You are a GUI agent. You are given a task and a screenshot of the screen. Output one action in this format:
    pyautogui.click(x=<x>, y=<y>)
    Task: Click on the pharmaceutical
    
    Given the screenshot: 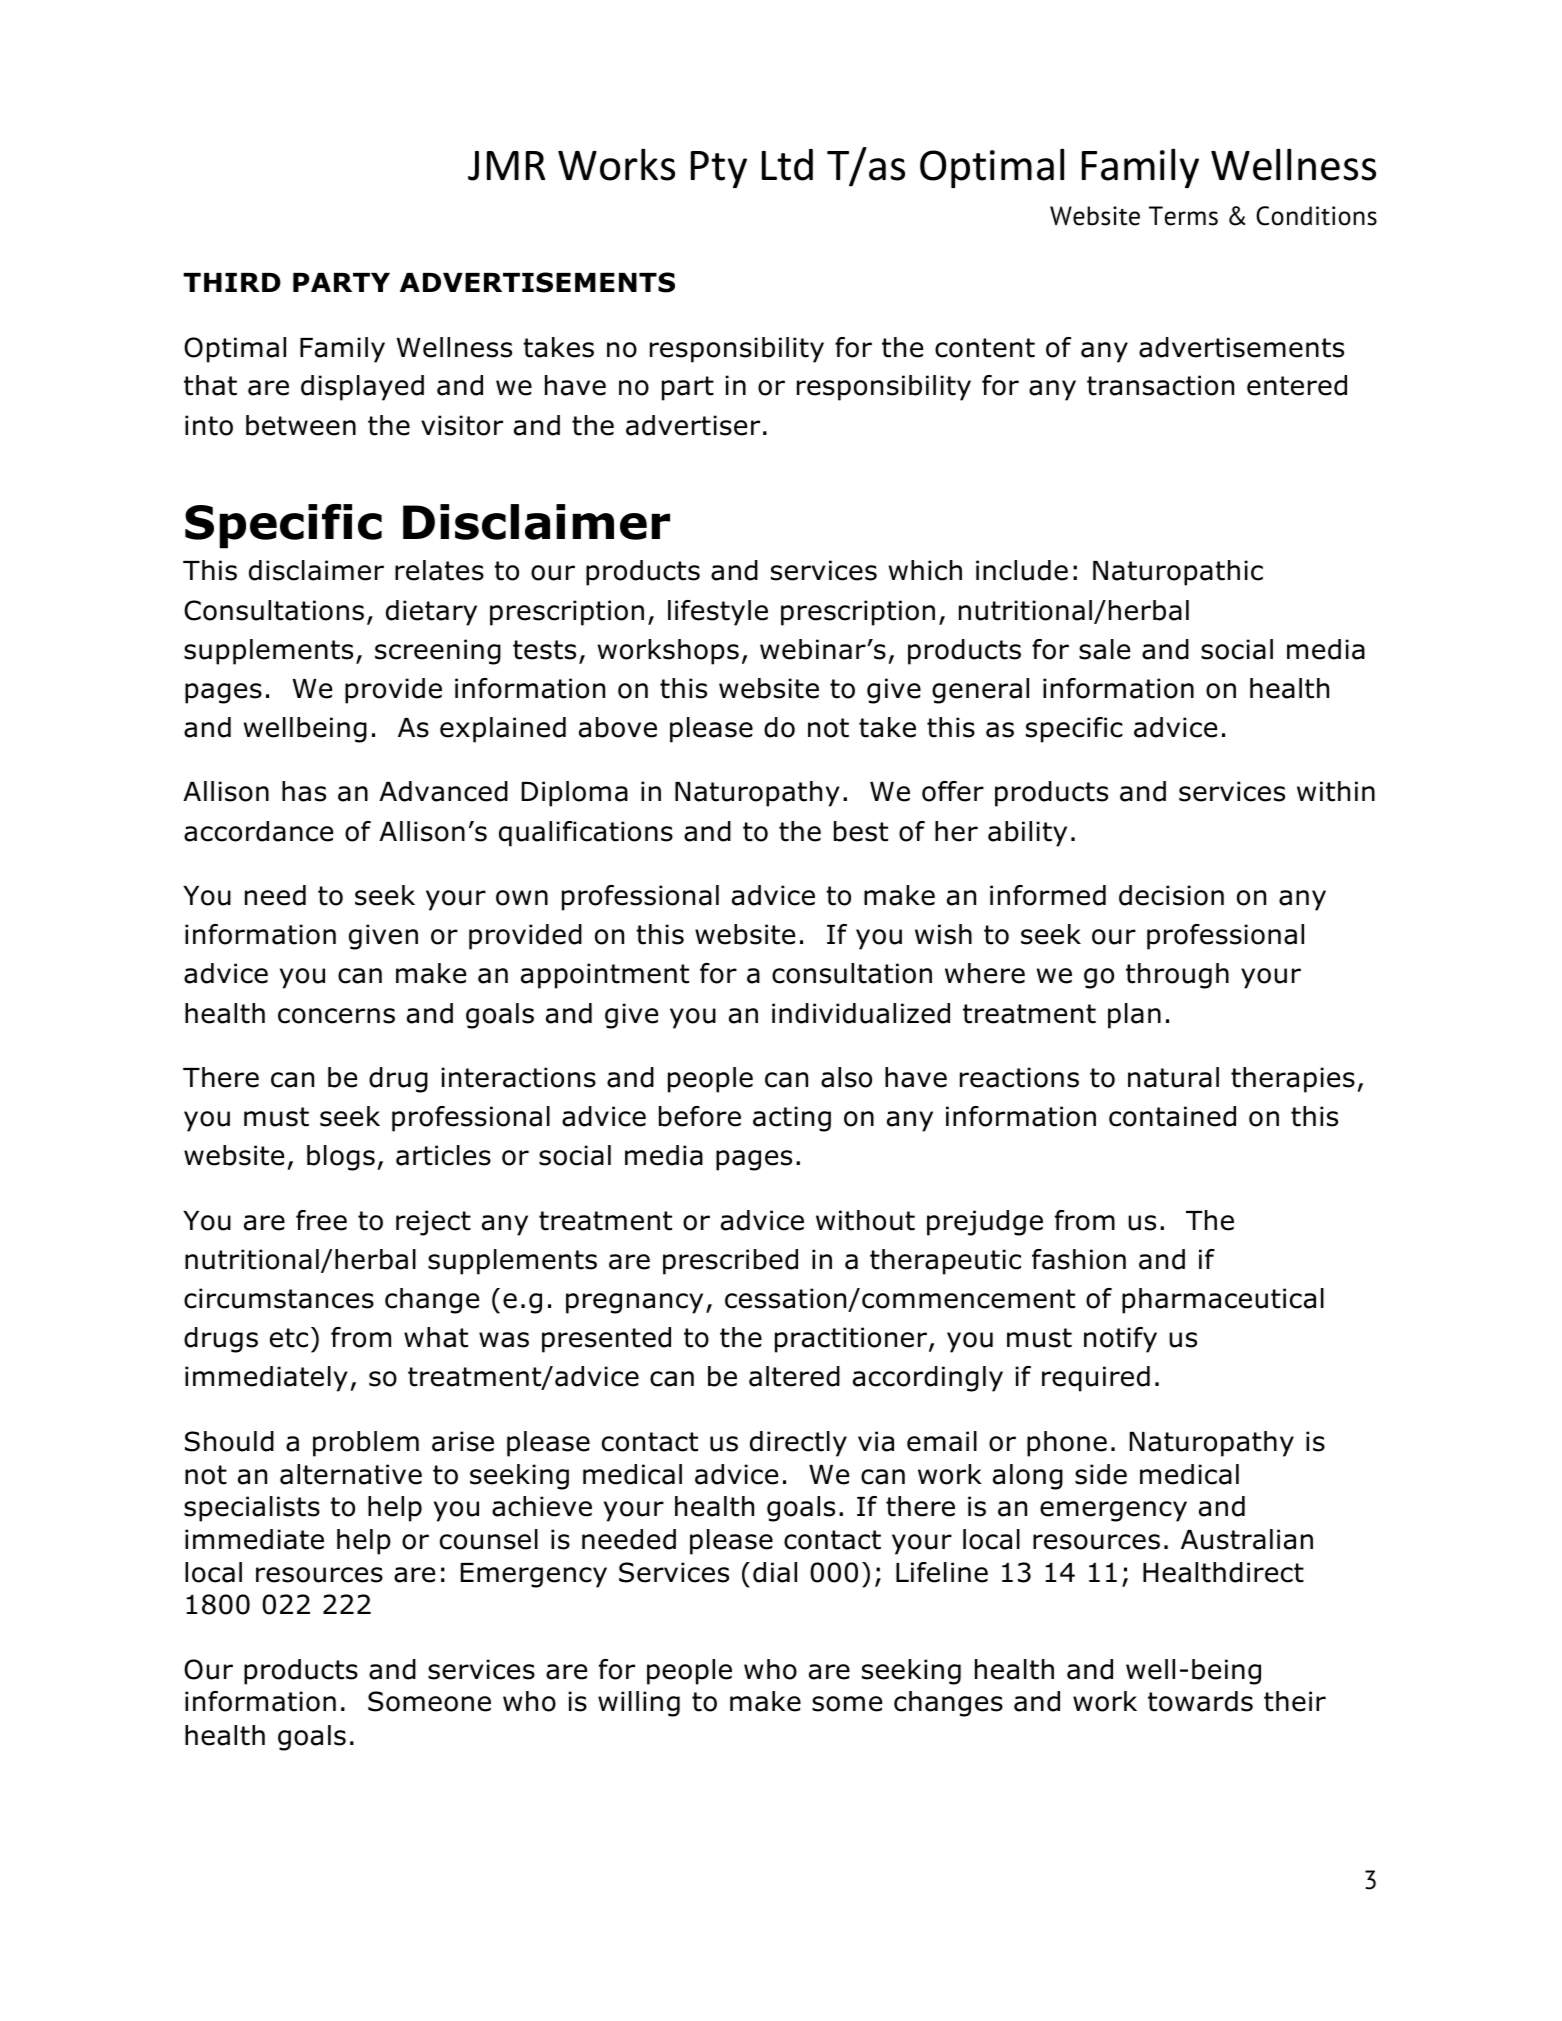 What is the action you would take?
    pyautogui.click(x=1223, y=1301)
